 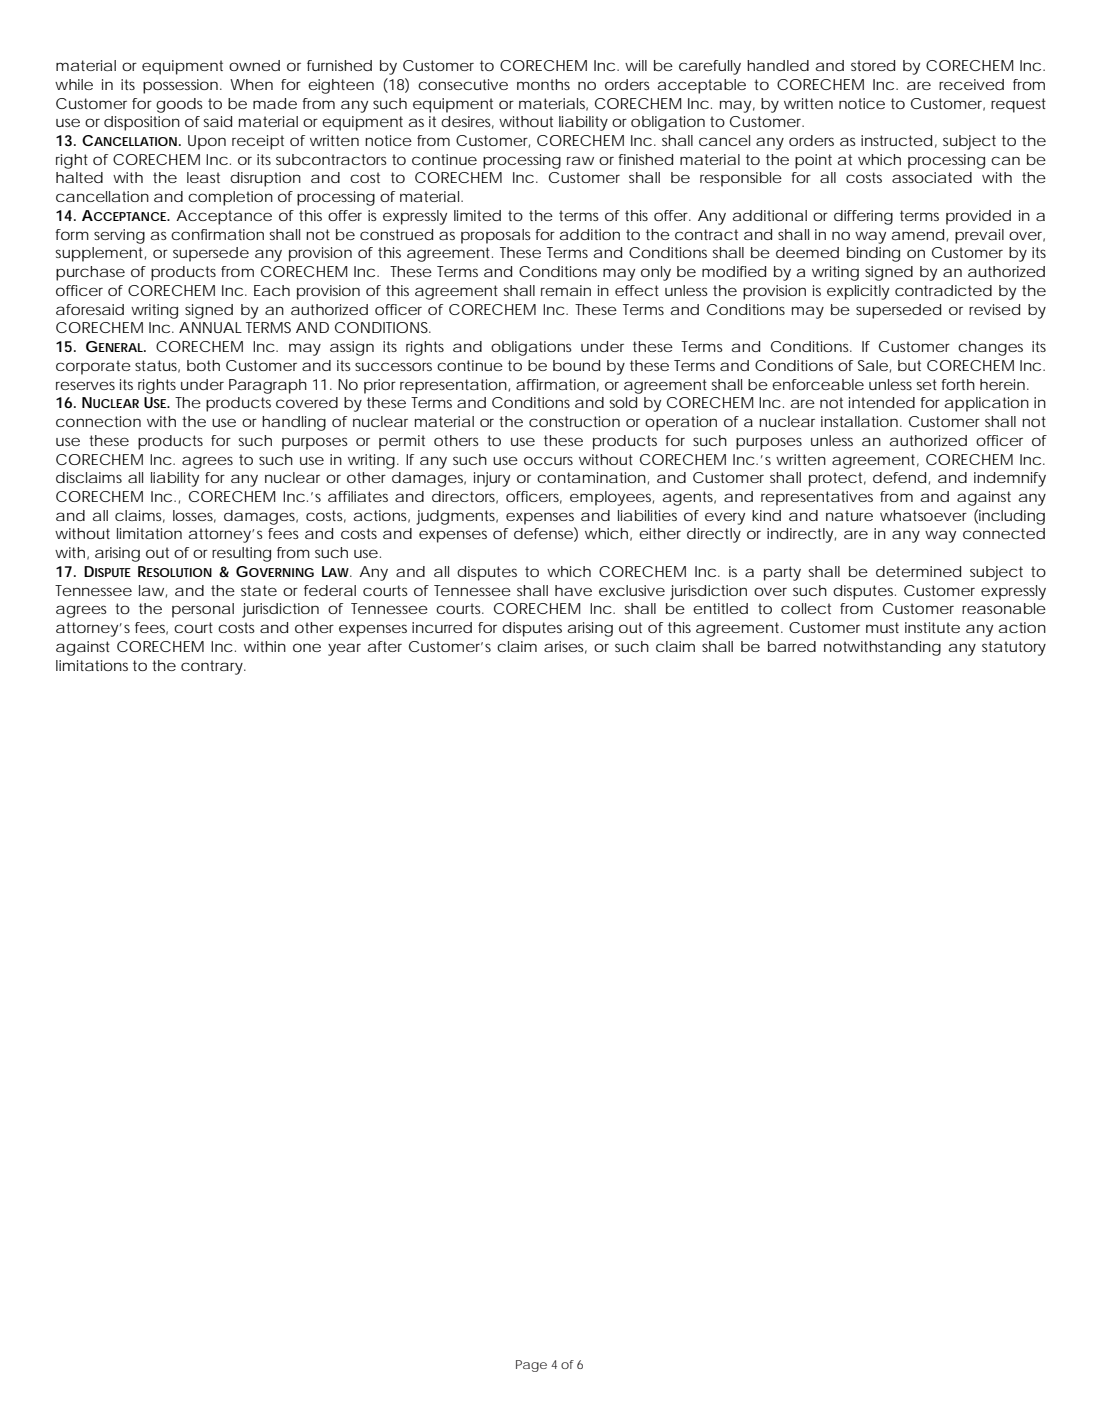 I want to click on prevail, so click(x=979, y=236).
